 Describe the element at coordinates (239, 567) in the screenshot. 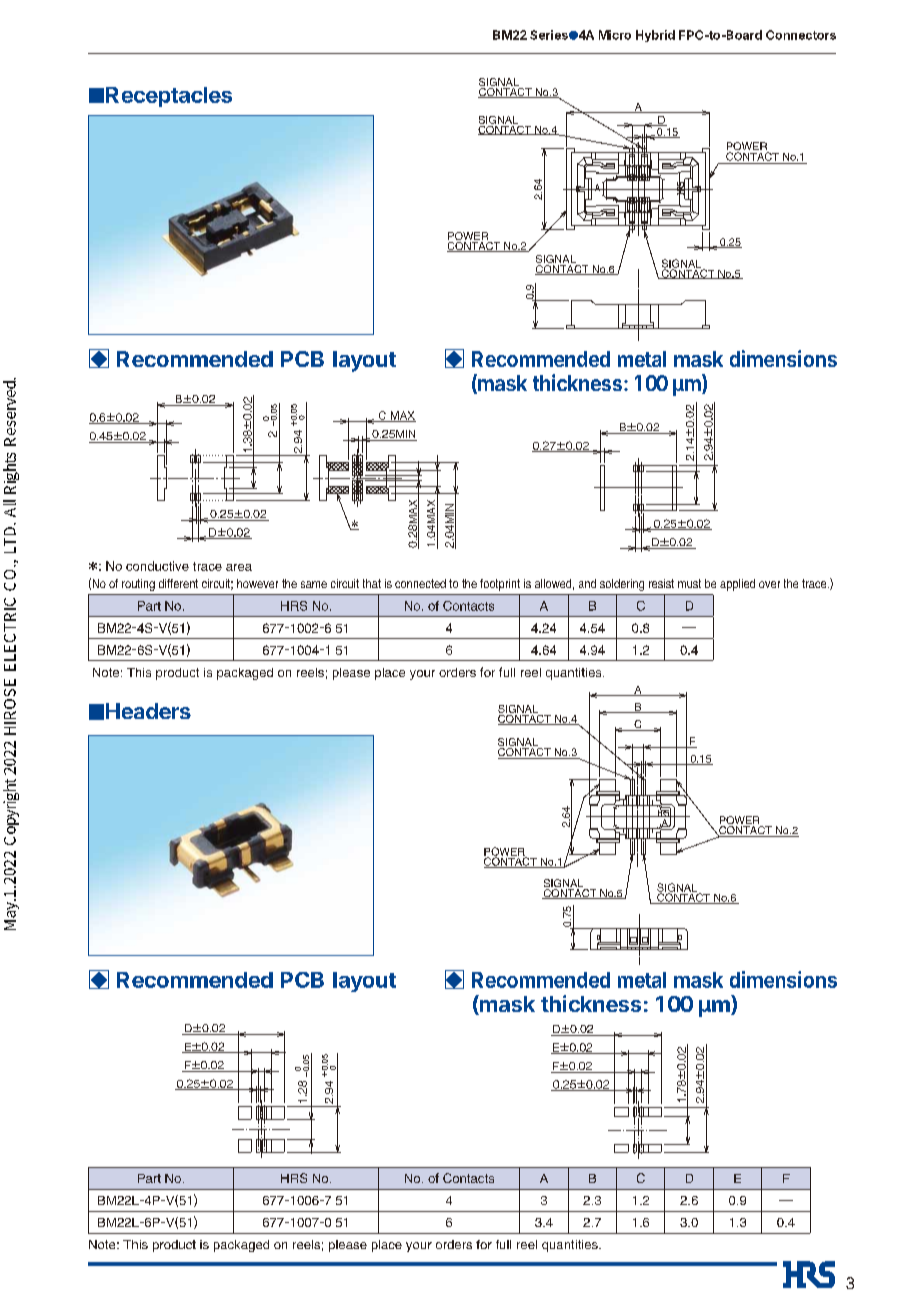

I see `area` at that location.
